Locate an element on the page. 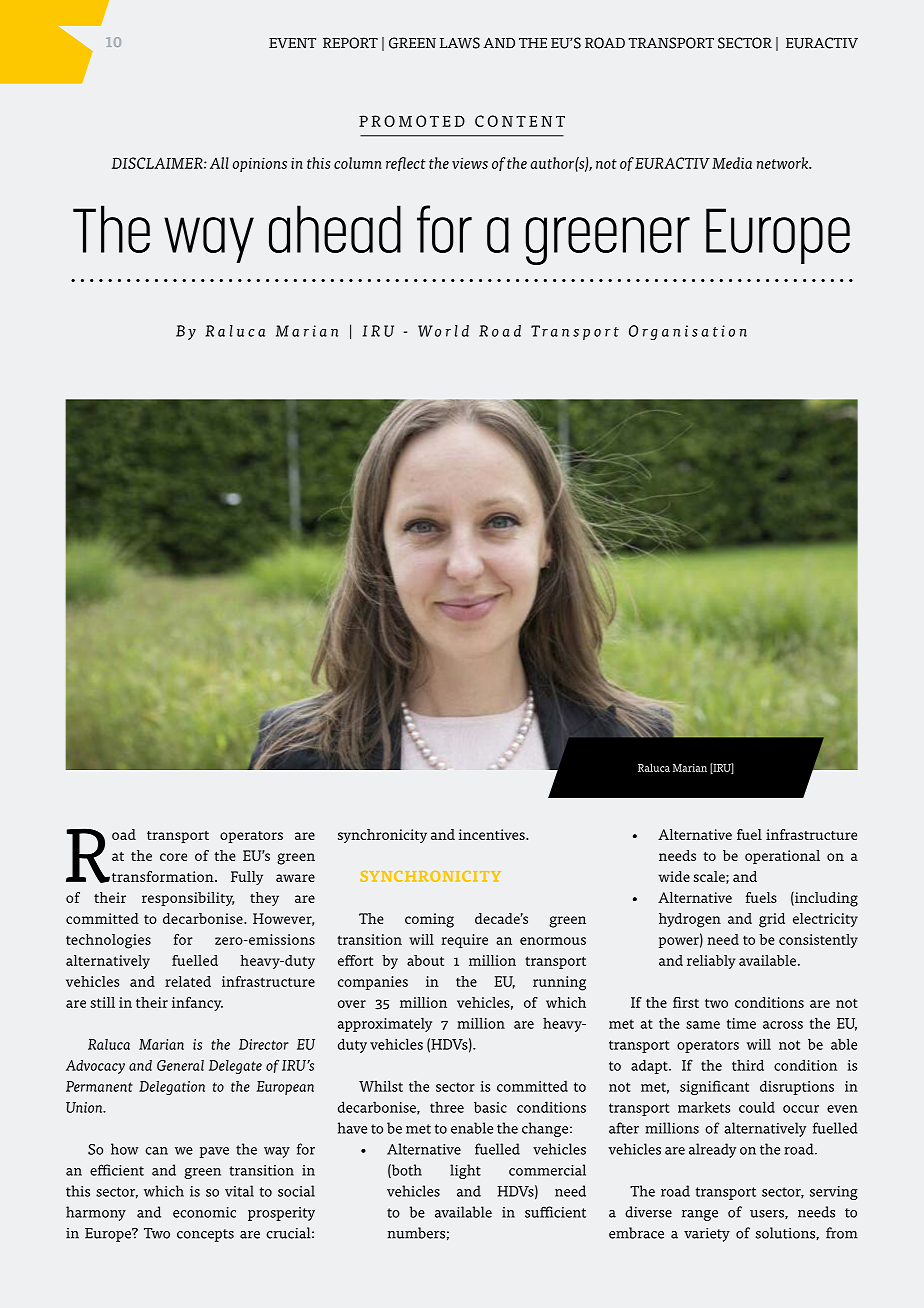 The width and height of the page is (924, 1308). views is located at coordinates (470, 163).
